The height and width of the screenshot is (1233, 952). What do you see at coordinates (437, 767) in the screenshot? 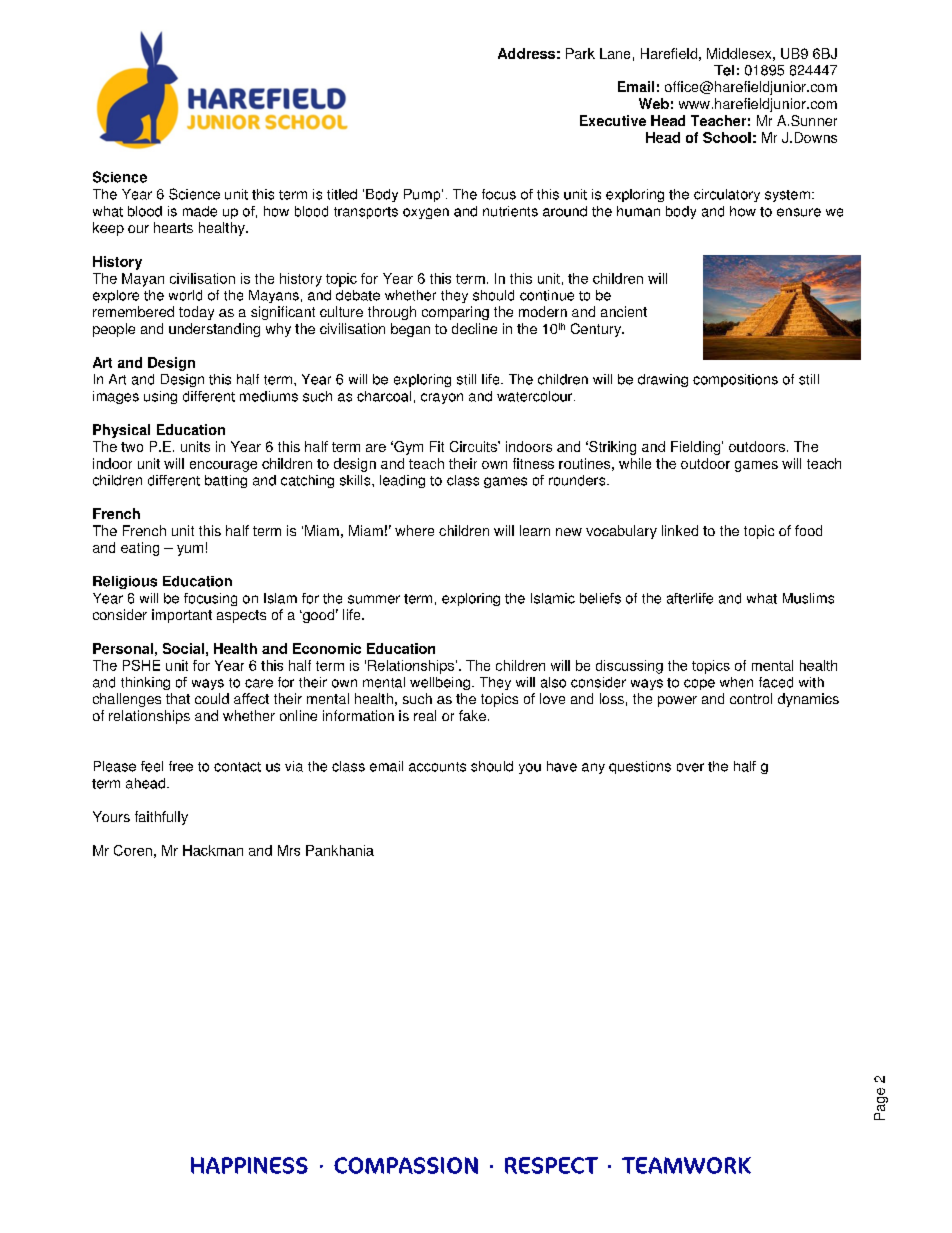
I see `accounts` at bounding box center [437, 767].
